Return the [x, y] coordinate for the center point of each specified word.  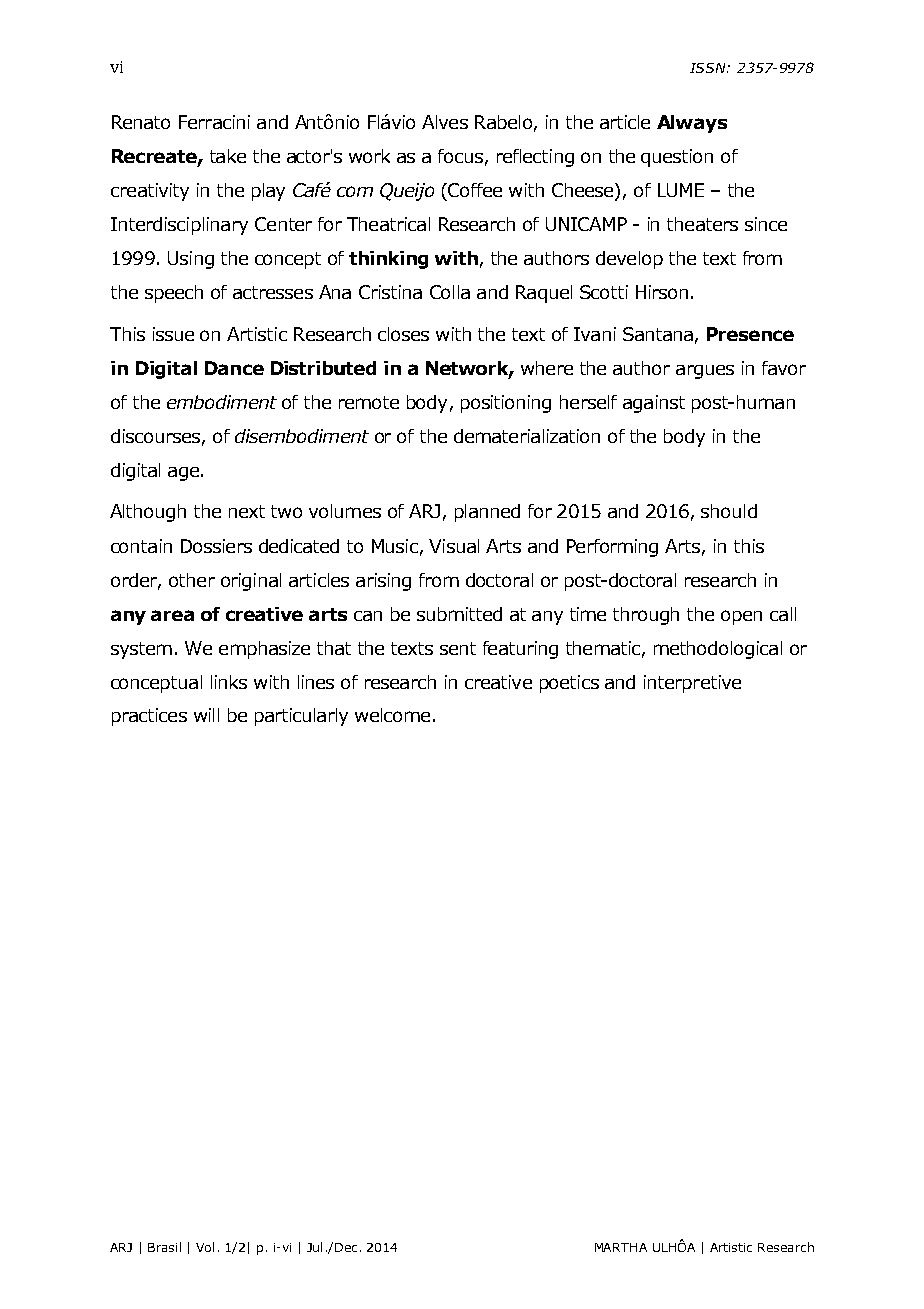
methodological [718, 650]
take [228, 156]
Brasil [164, 1247]
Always [692, 124]
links [229, 682]
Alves [445, 122]
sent [458, 648]
